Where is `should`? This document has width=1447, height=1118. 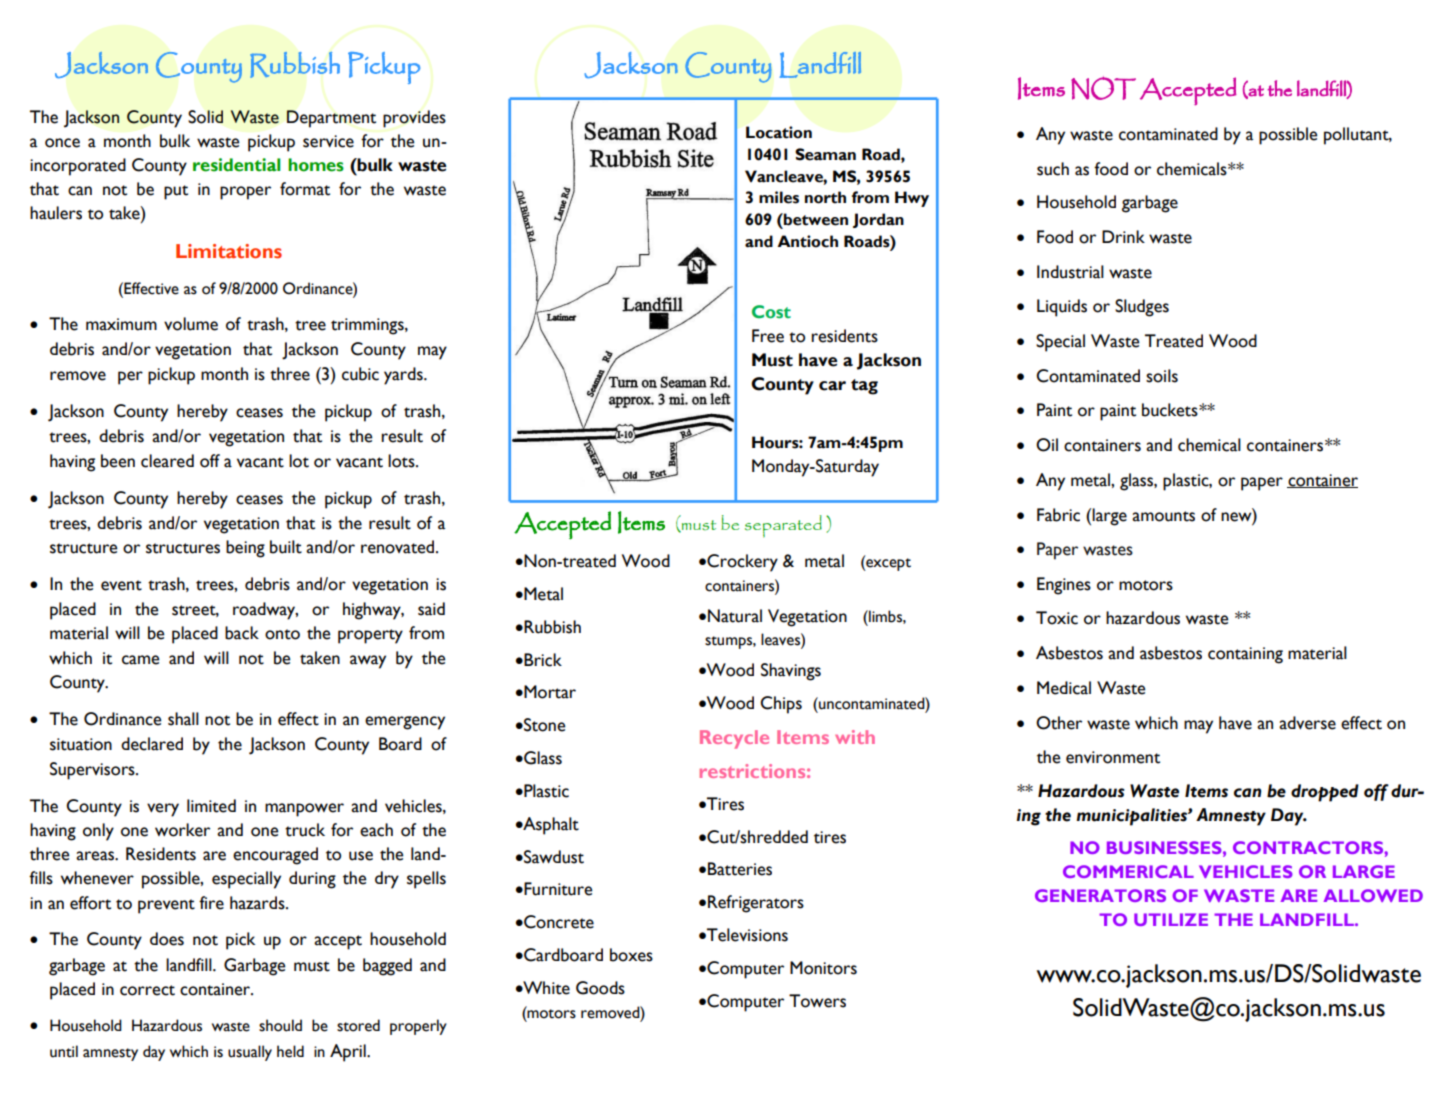
should is located at coordinates (280, 1025).
